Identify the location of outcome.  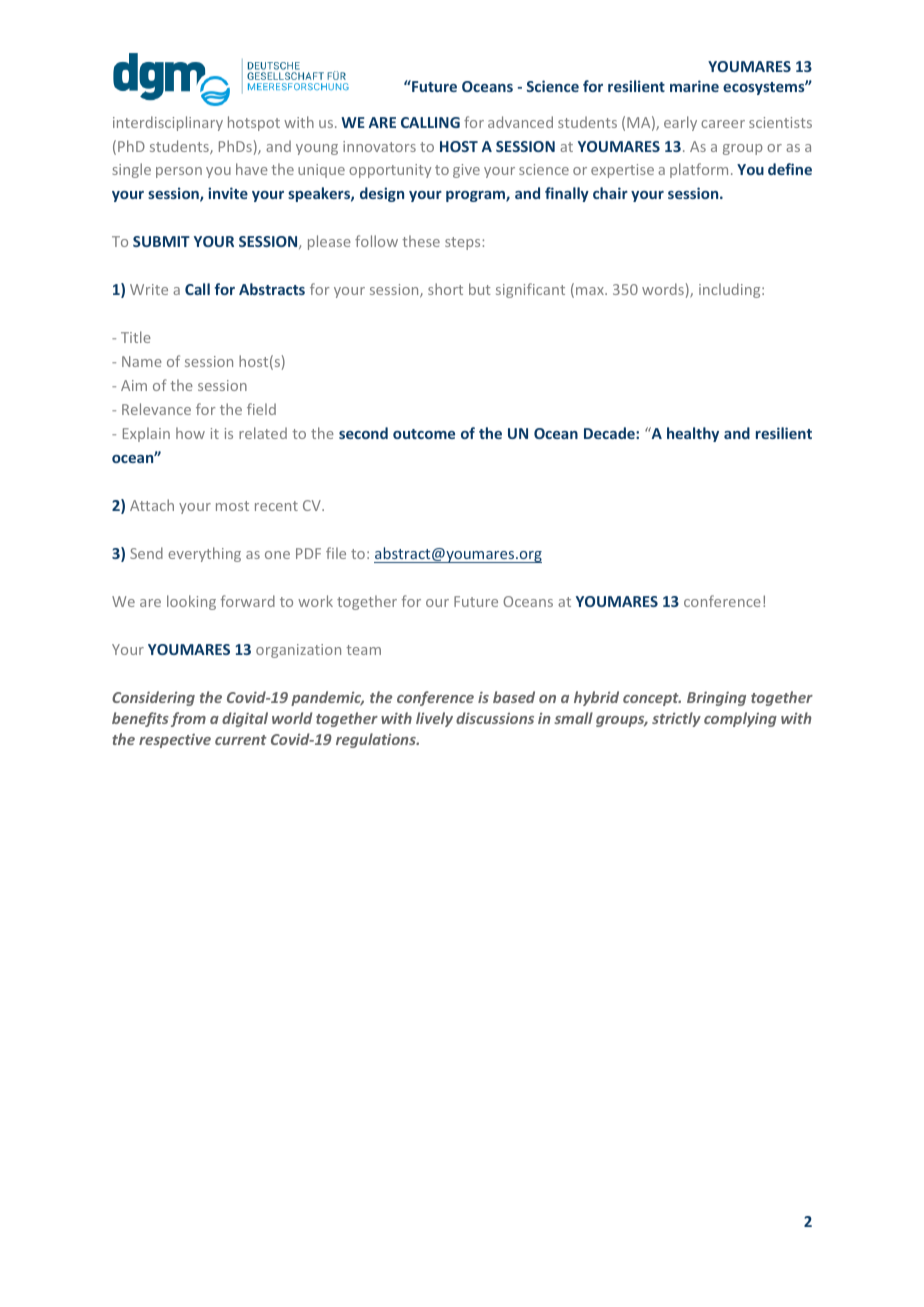
(424, 434).
